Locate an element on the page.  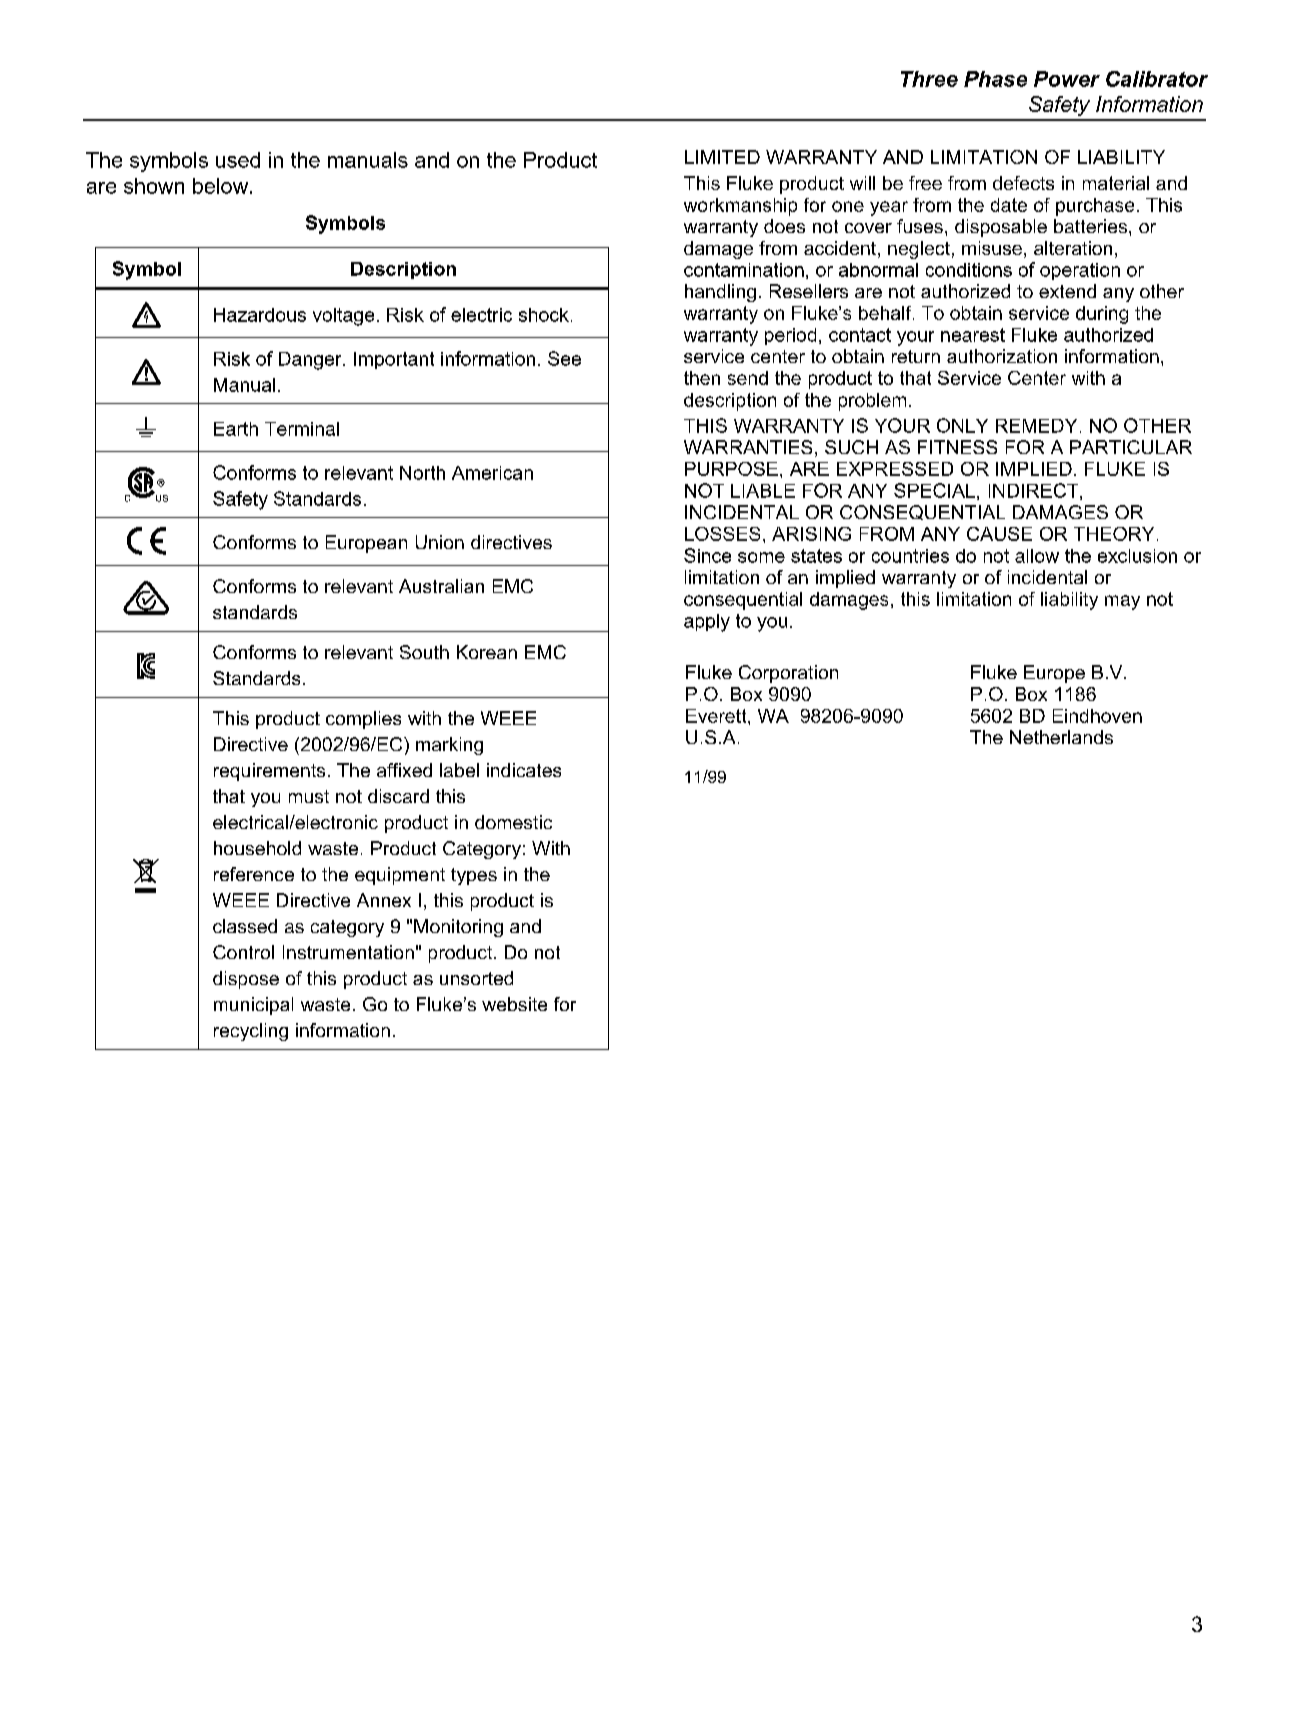
REMEDY is located at coordinates (1036, 426).
